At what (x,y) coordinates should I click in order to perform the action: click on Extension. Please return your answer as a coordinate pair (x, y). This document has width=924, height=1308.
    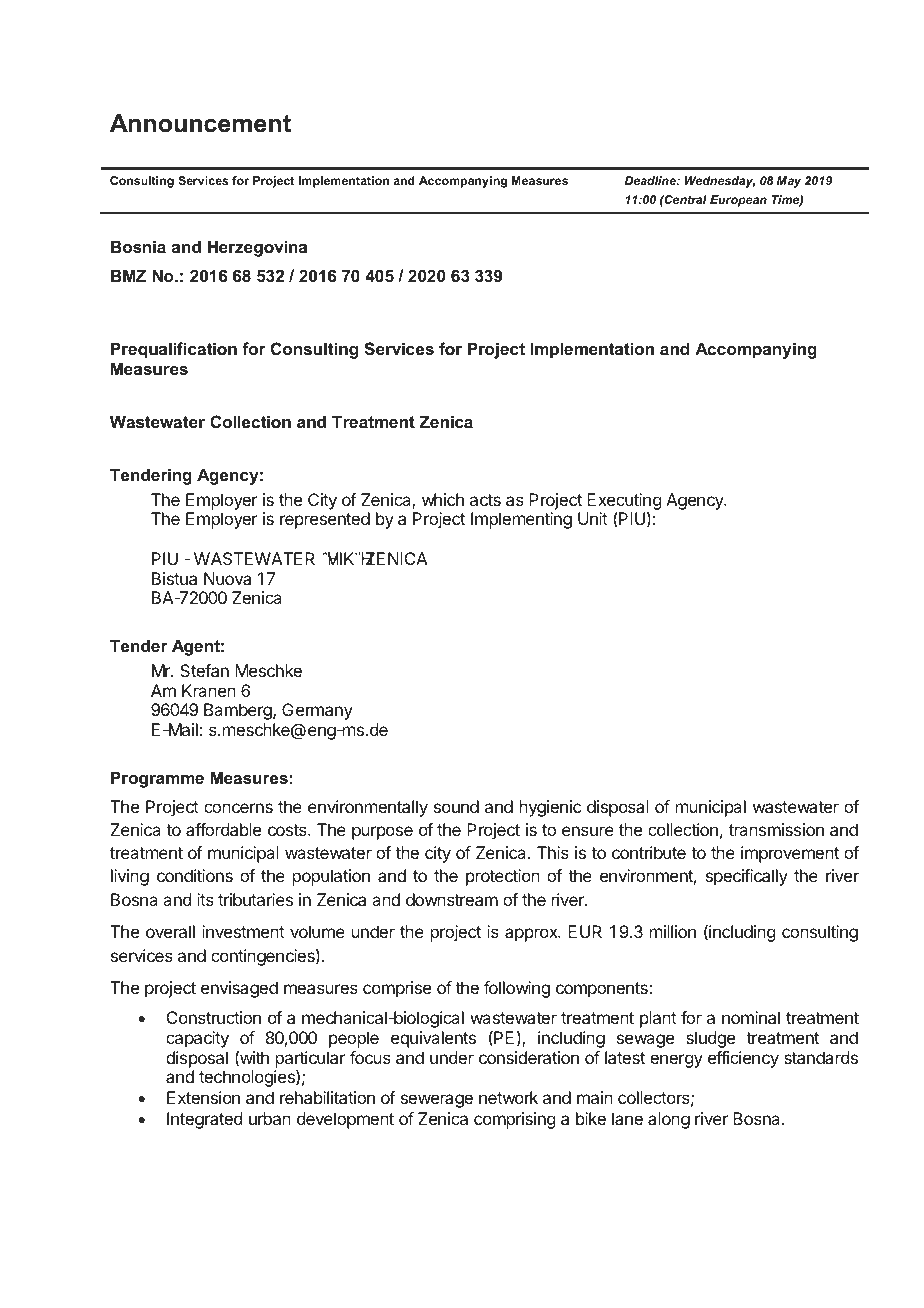
    Looking at the image, I should click on (203, 1097).
